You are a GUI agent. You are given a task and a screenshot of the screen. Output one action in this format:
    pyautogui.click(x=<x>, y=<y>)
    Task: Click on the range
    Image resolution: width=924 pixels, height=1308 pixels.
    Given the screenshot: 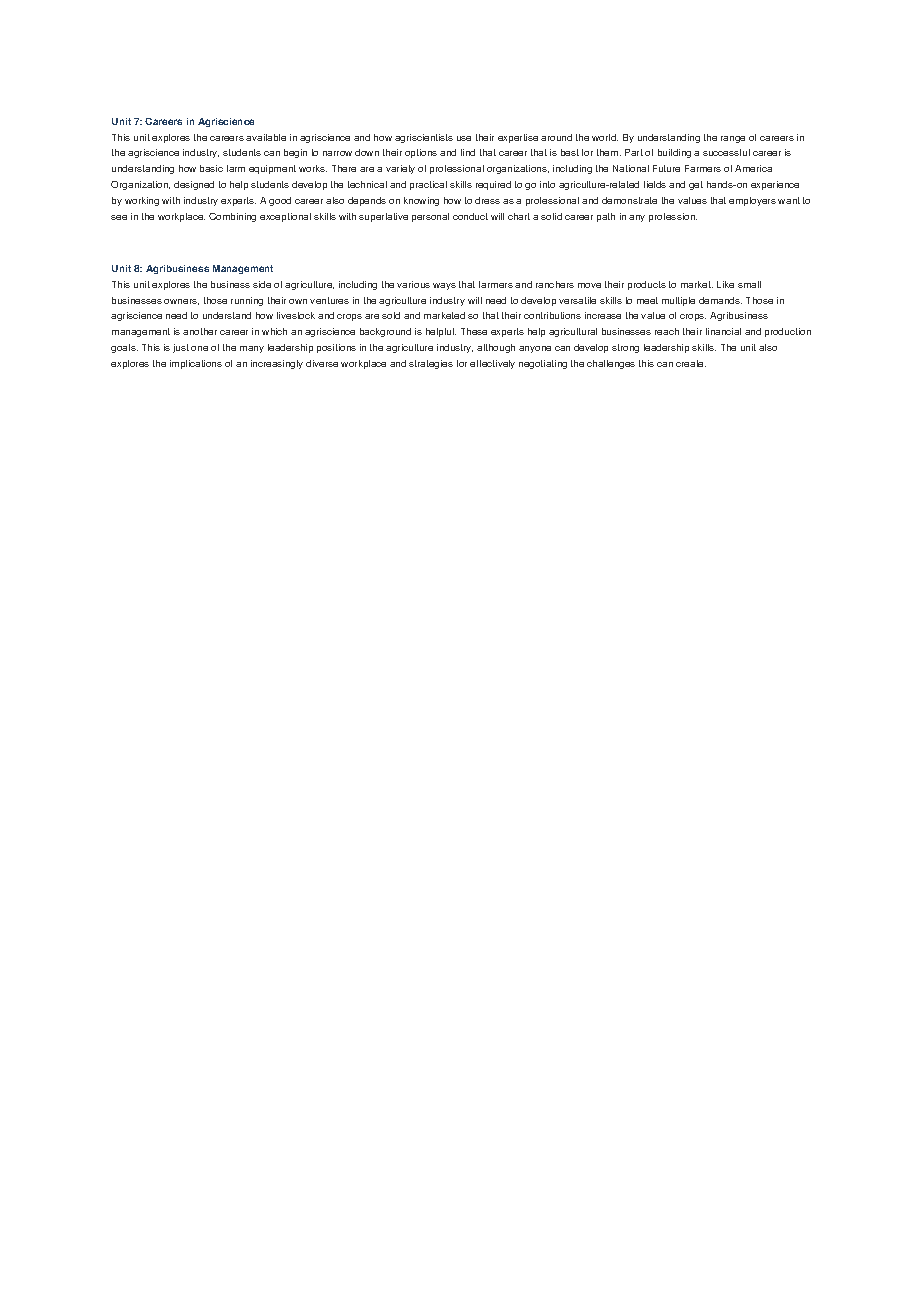 What is the action you would take?
    pyautogui.click(x=733, y=139)
